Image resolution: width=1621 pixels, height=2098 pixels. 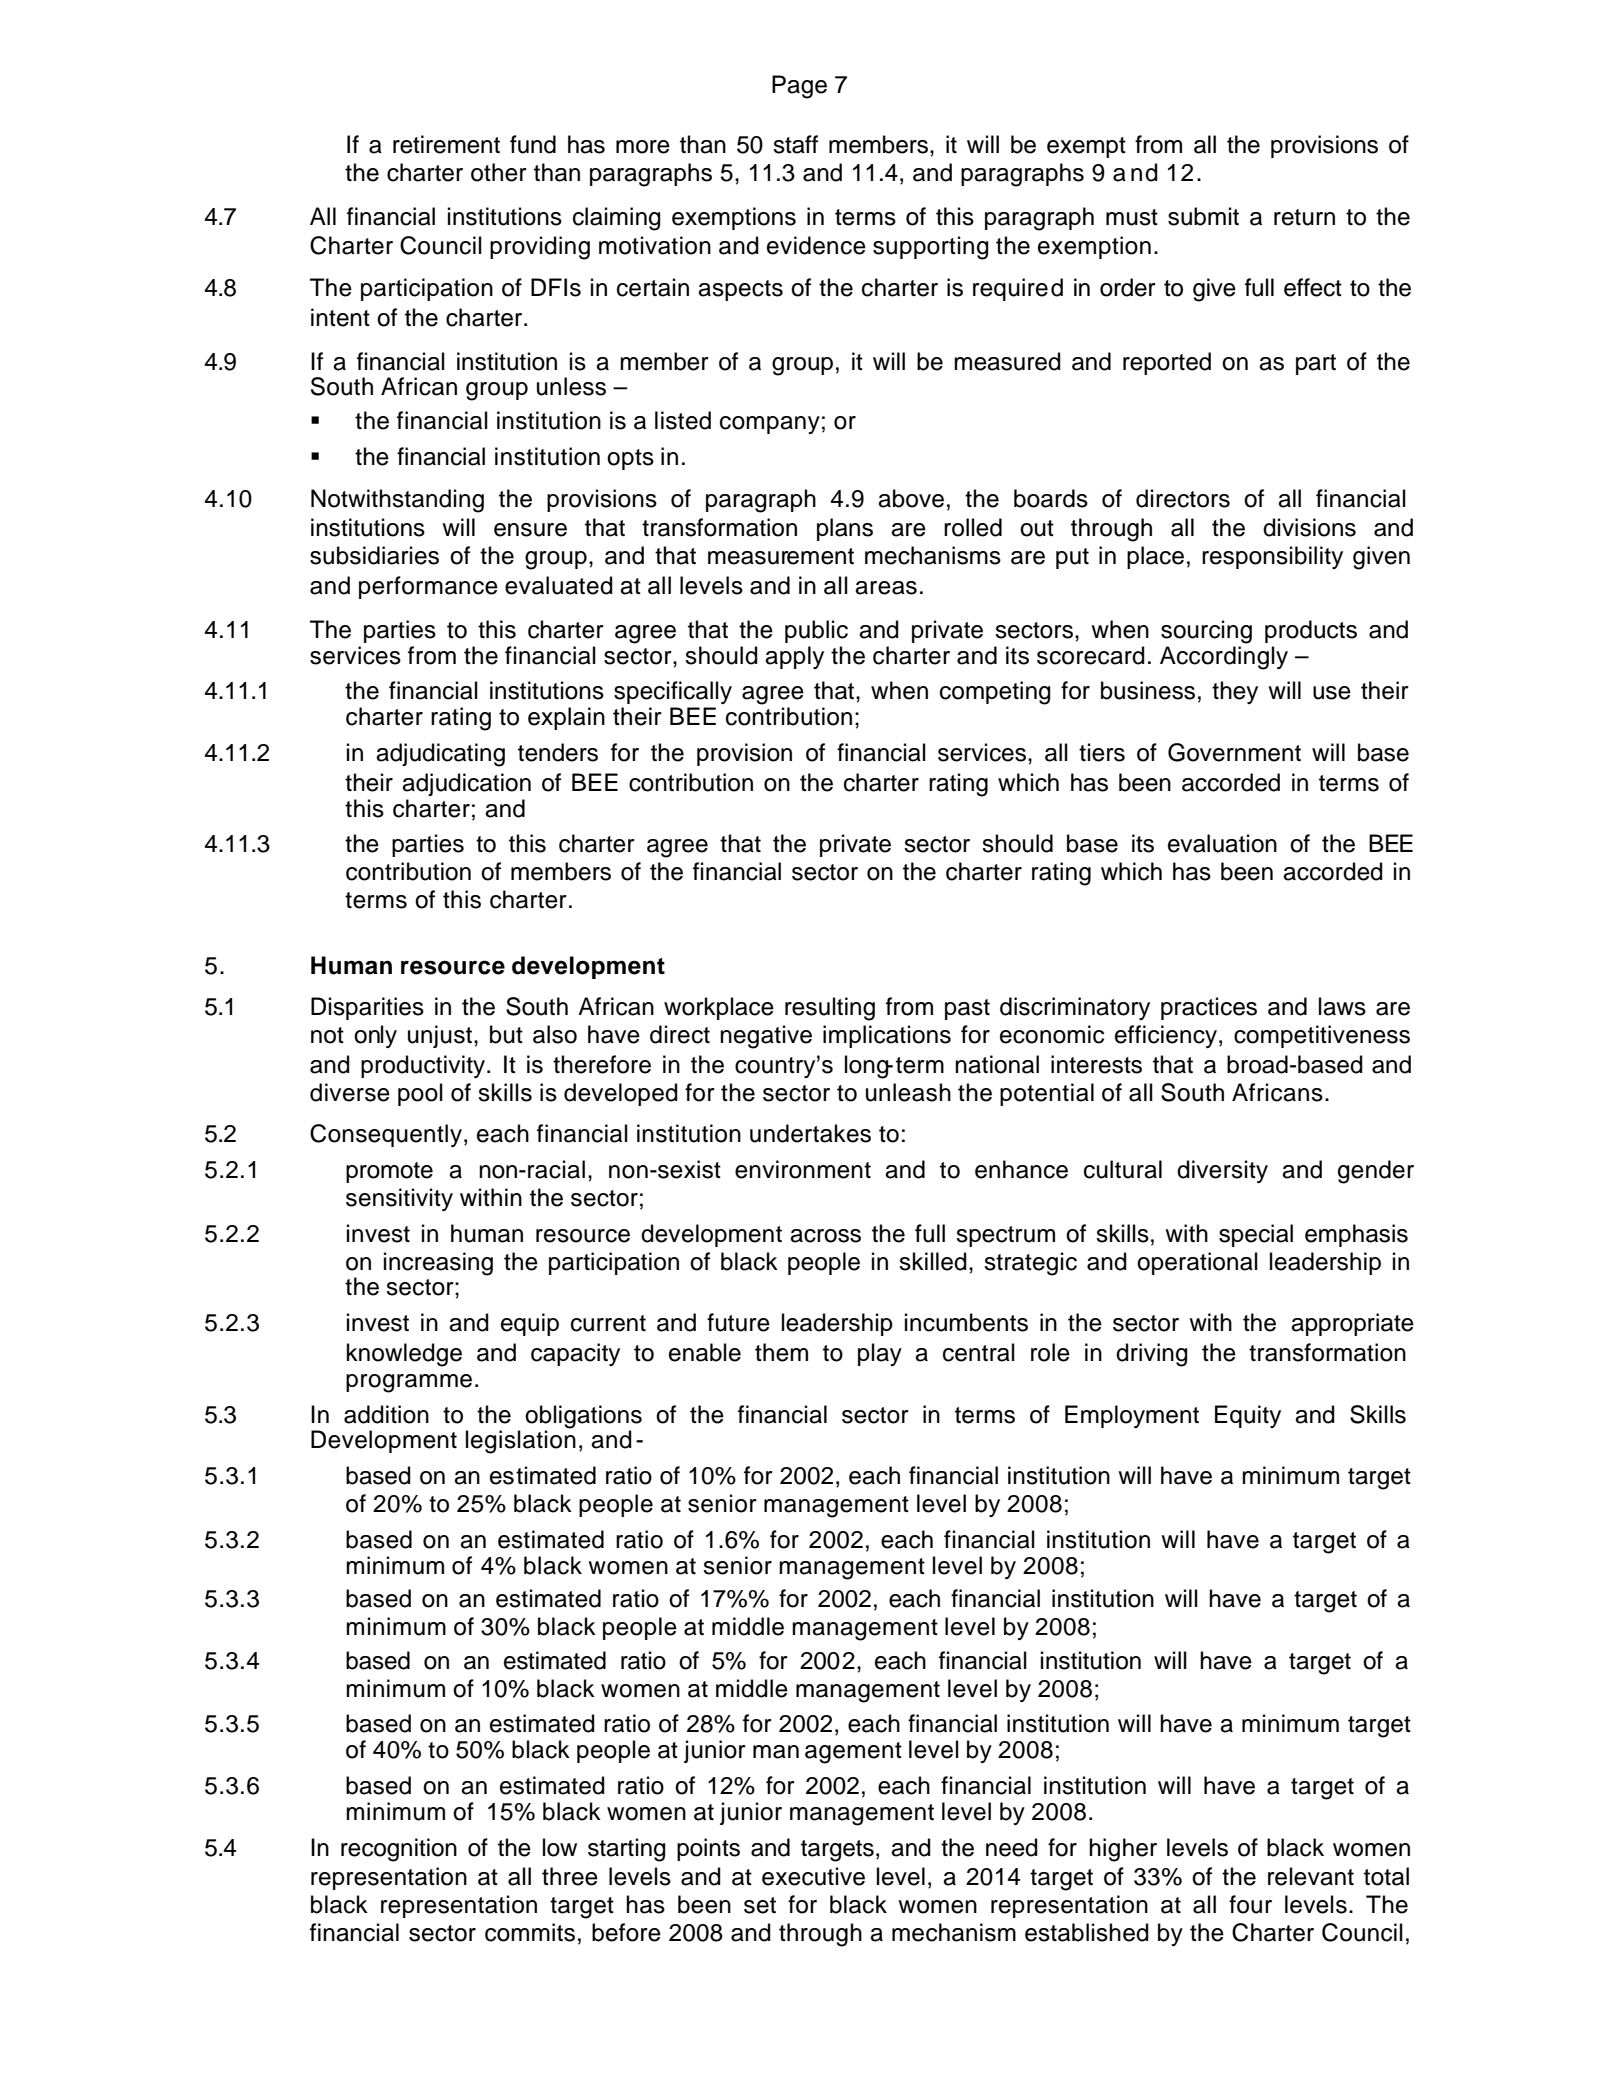 What do you see at coordinates (1209, 1008) in the image?
I see `practices` at bounding box center [1209, 1008].
